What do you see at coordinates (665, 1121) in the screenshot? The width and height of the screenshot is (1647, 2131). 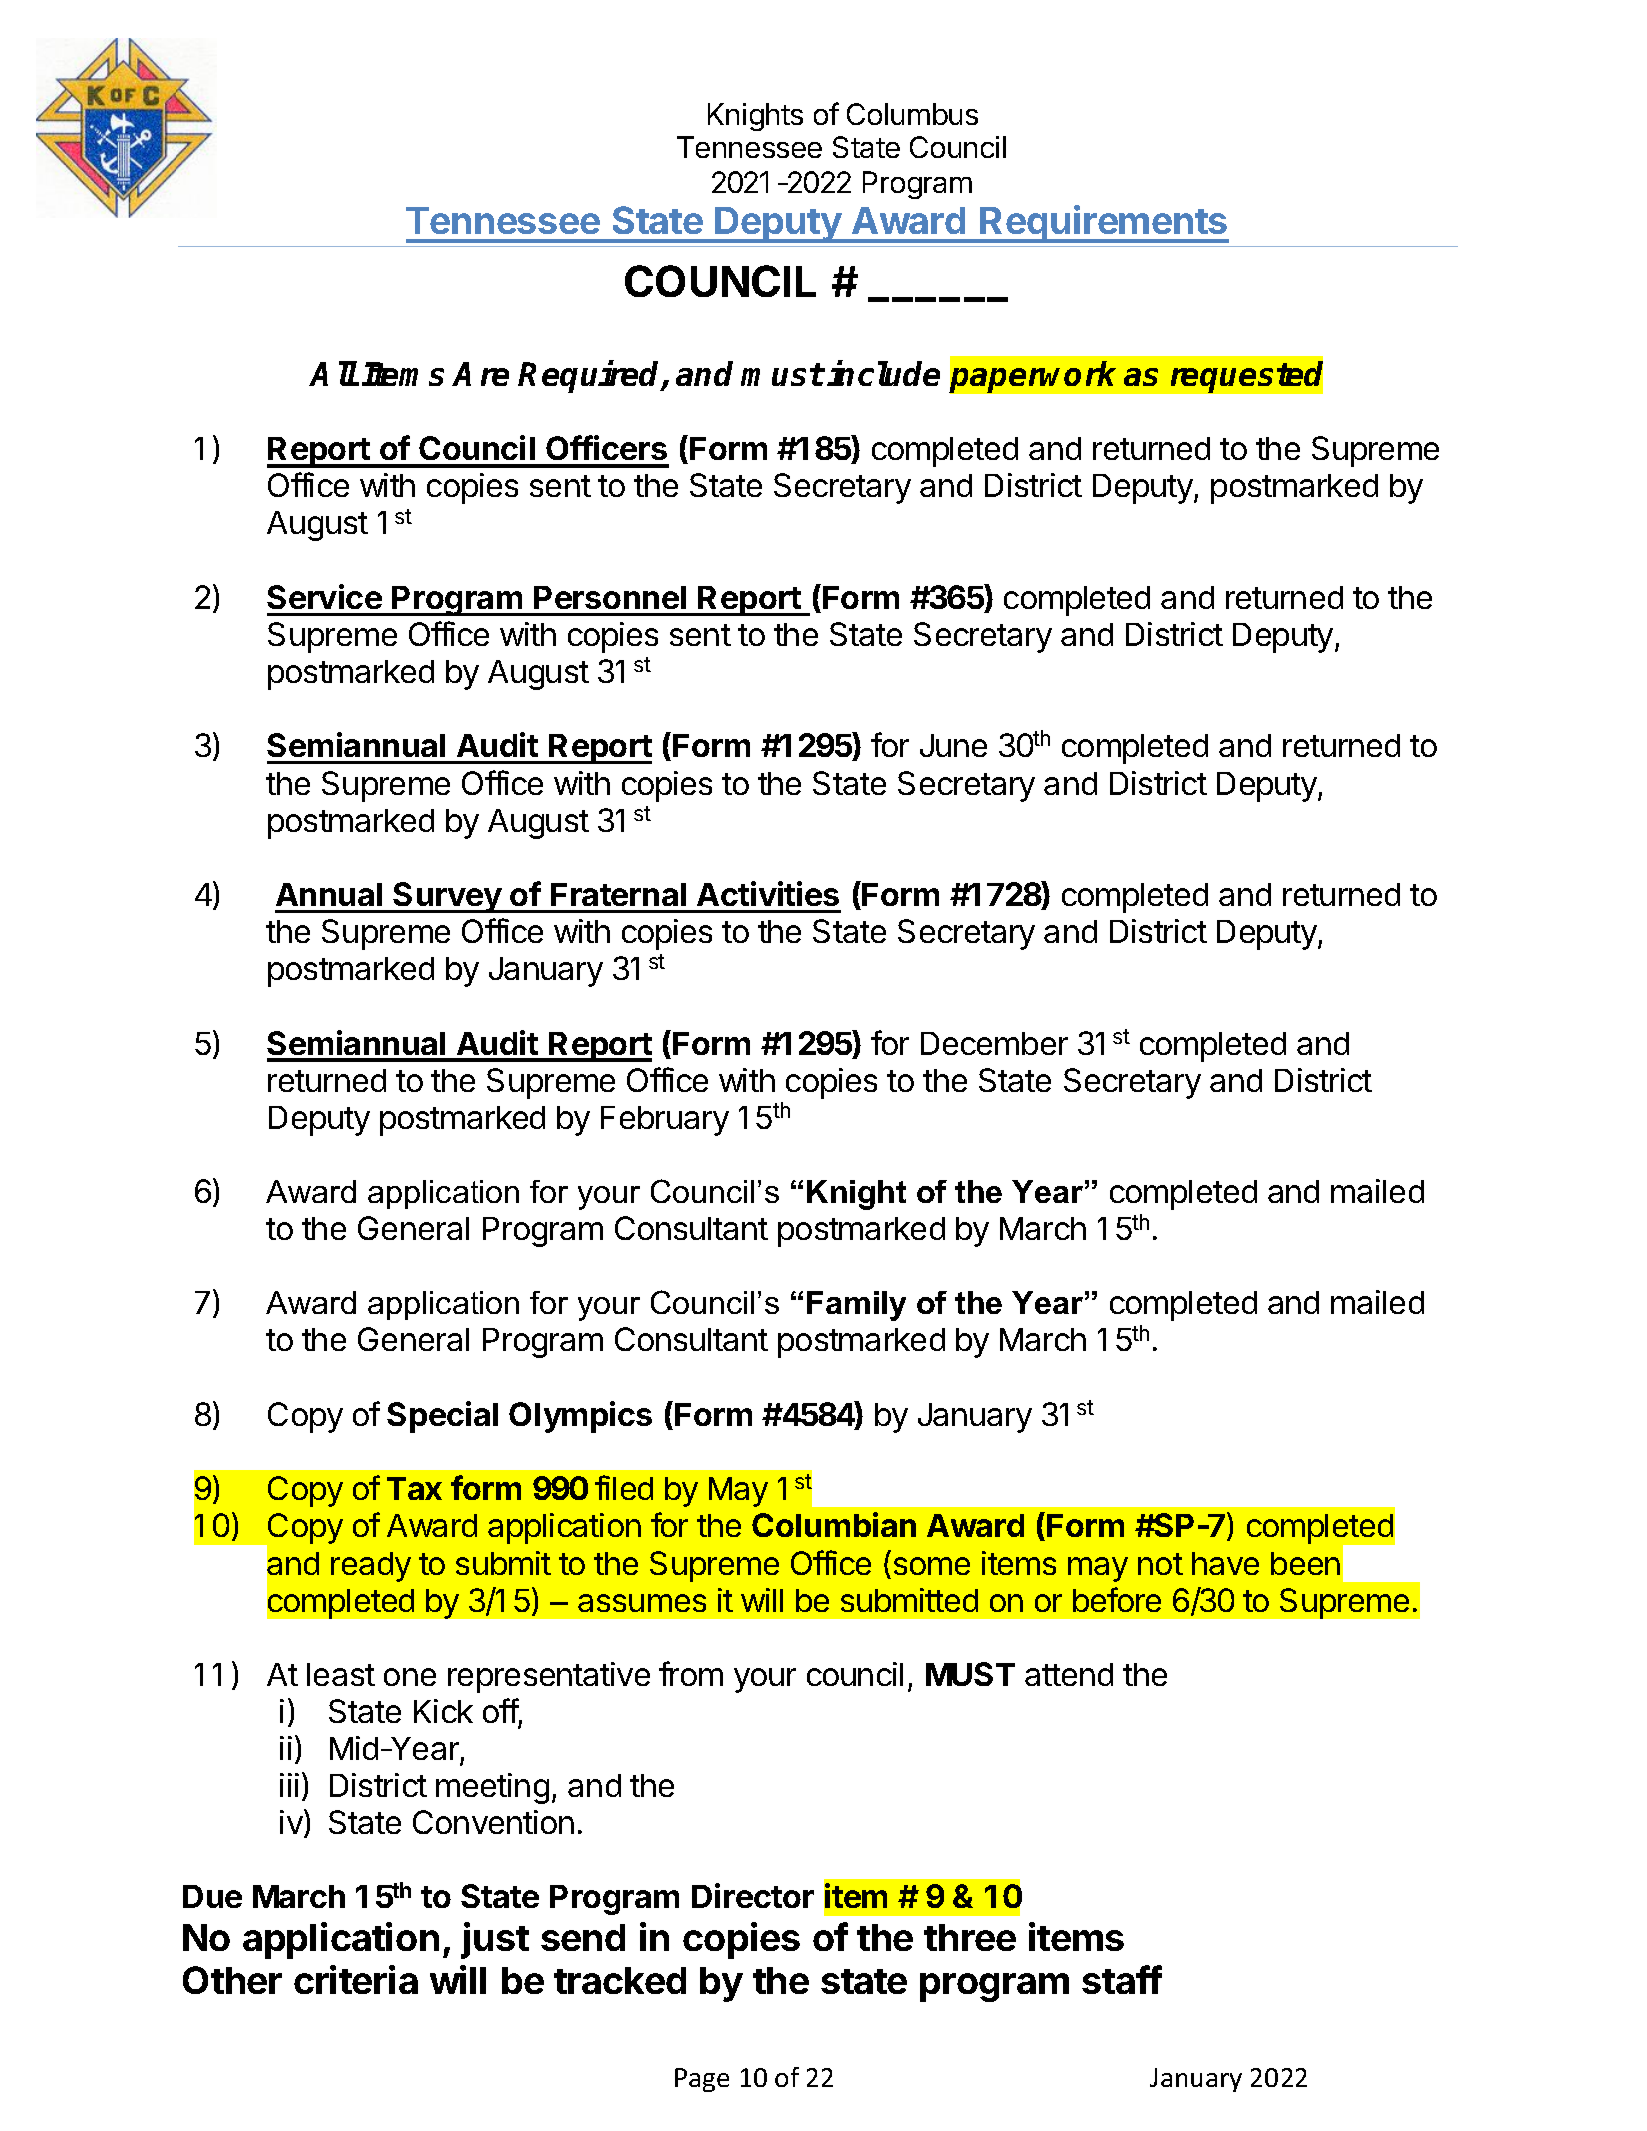 I see `February` at bounding box center [665, 1121].
